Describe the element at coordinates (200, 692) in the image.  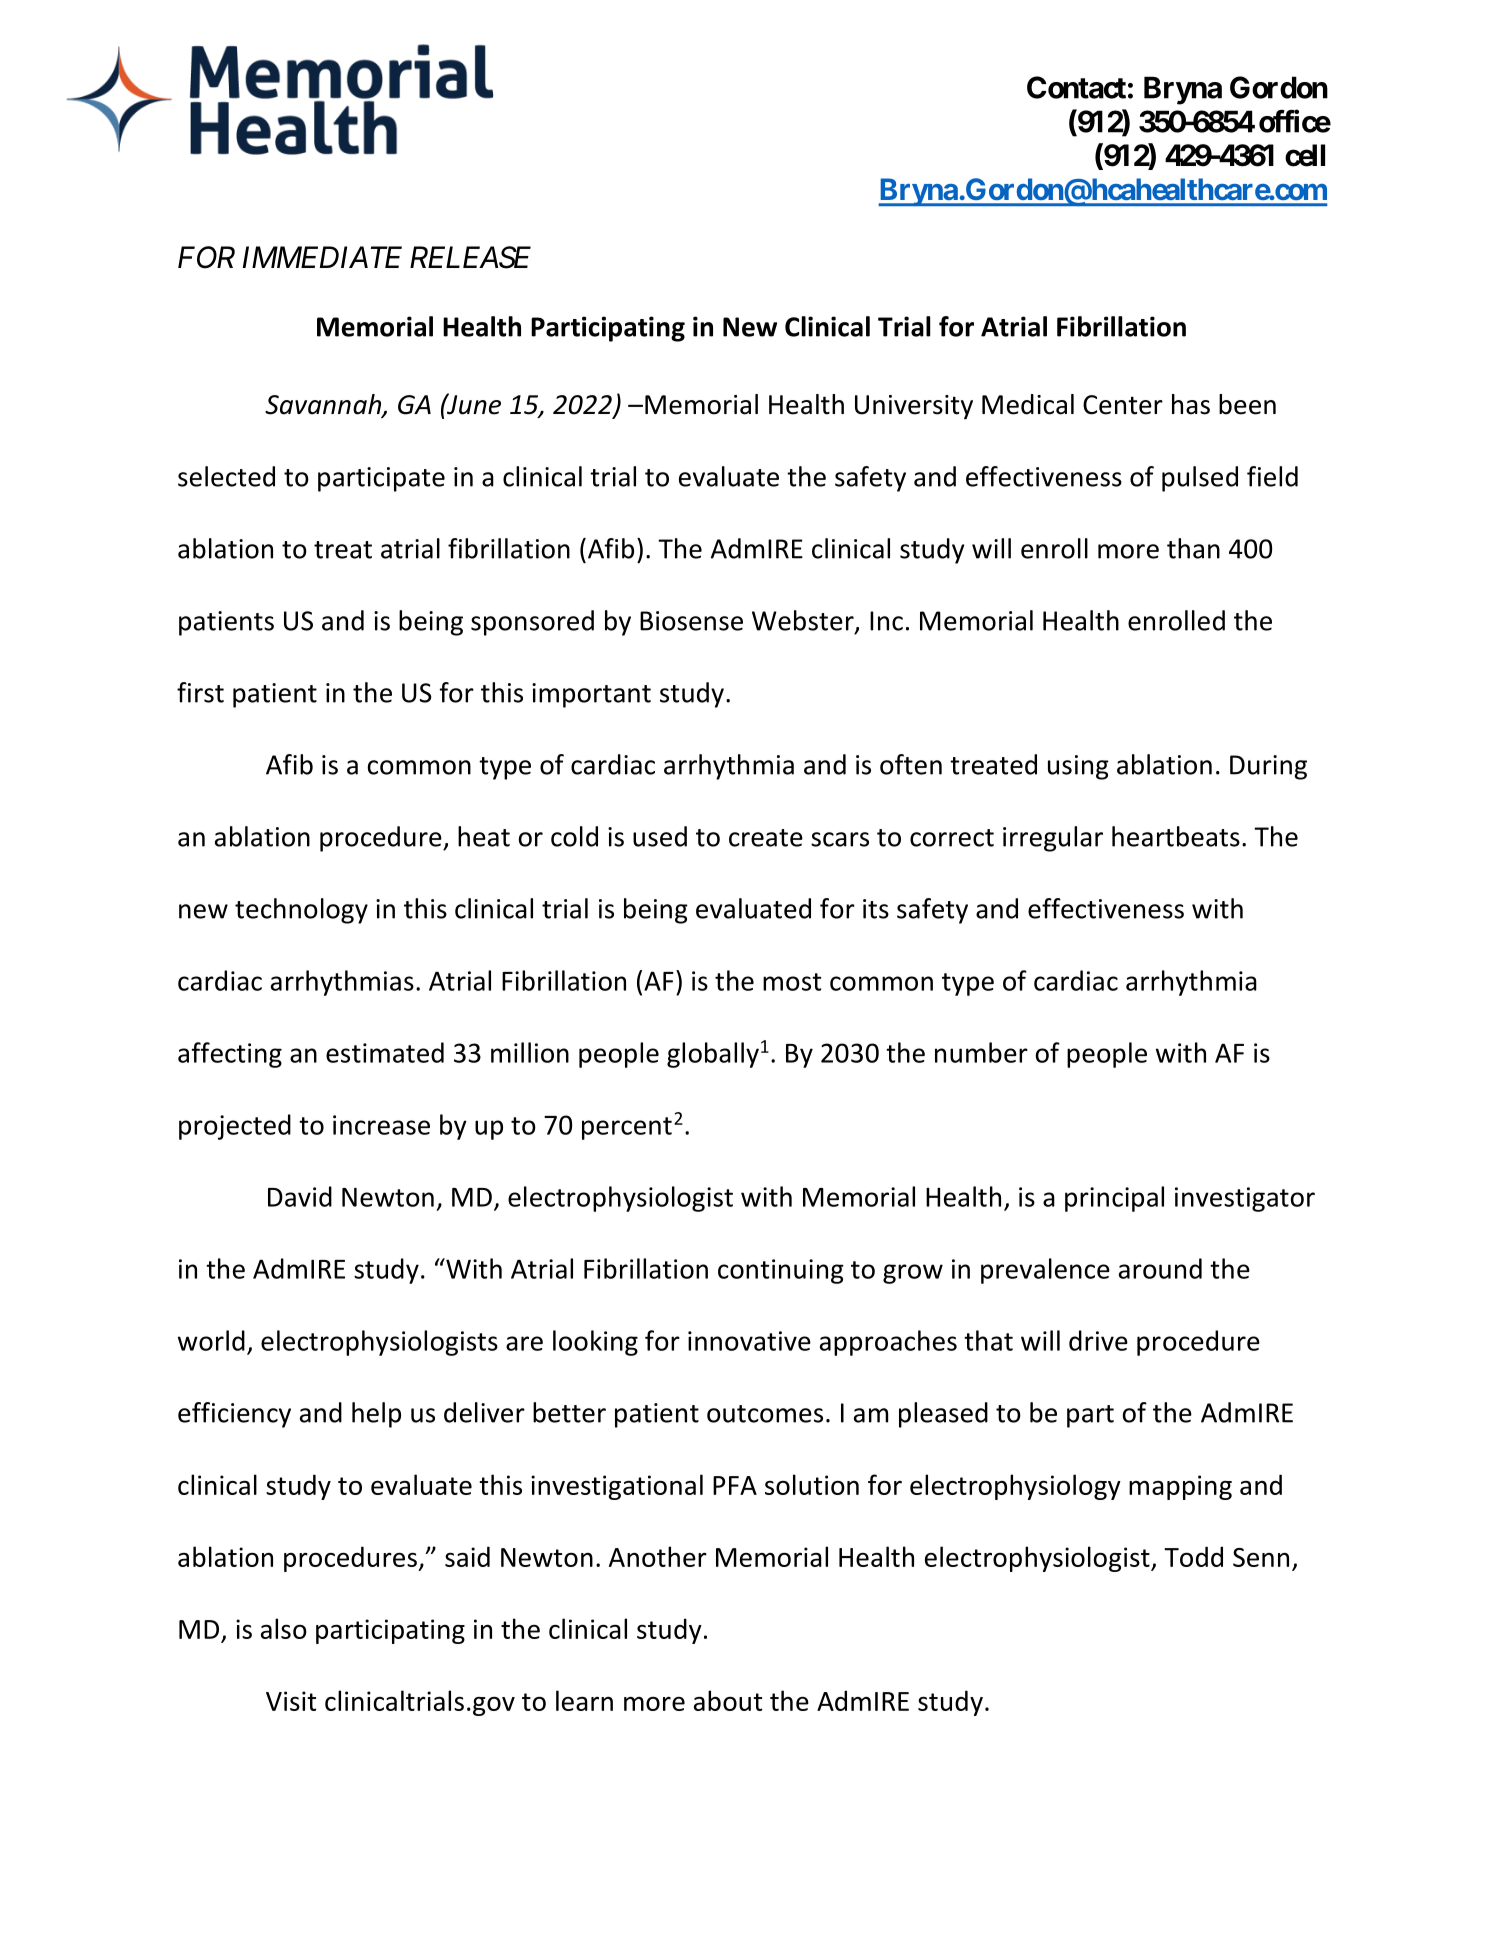
I see `first` at that location.
